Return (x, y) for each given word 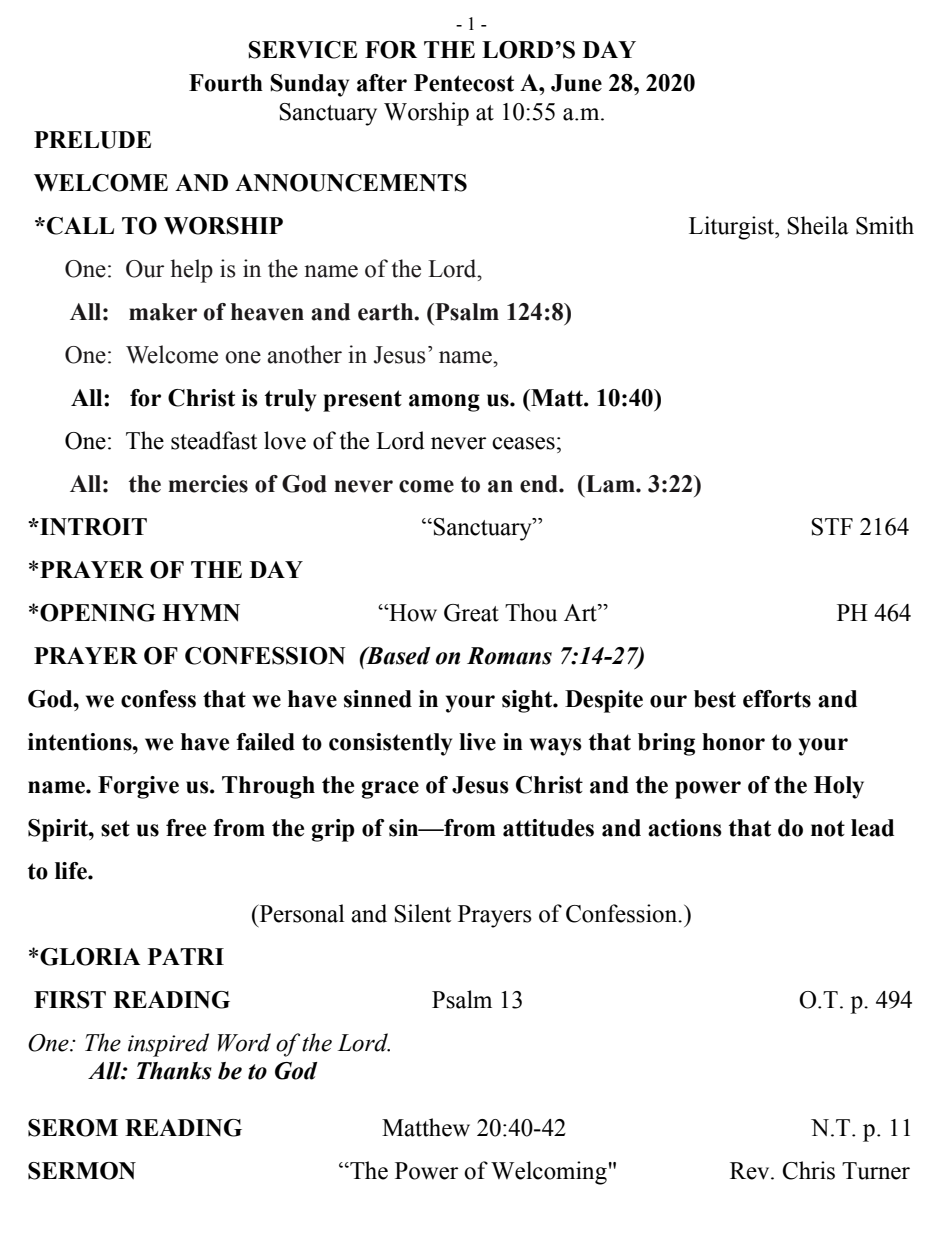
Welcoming (549, 1173)
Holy (839, 787)
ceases (523, 443)
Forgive (138, 787)
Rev (751, 1171)
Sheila (818, 225)
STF (832, 527)
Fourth (226, 83)
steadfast (214, 440)
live (477, 742)
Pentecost (464, 83)
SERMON (82, 1171)
